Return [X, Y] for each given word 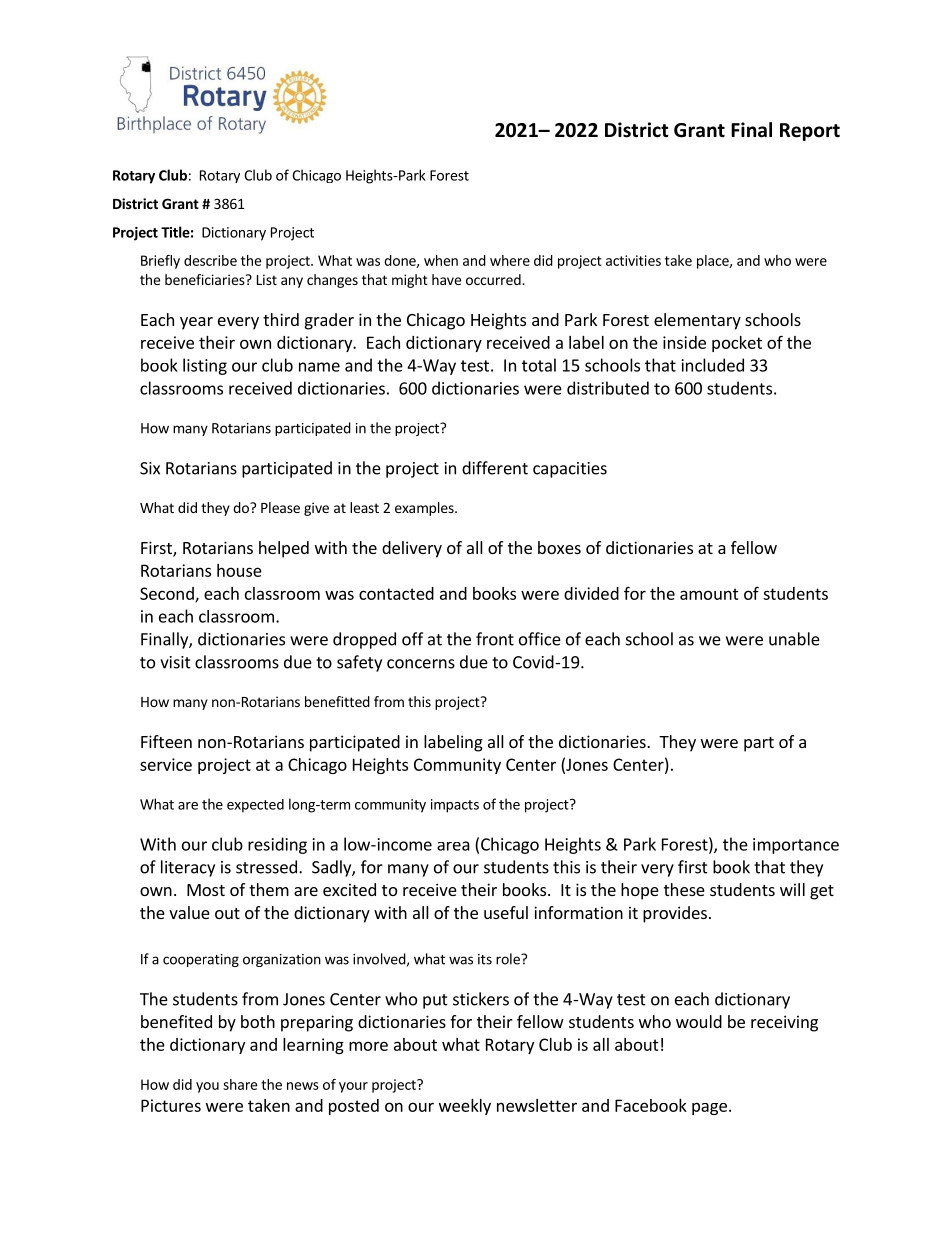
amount [709, 594]
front [495, 639]
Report [810, 132]
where [510, 260]
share [240, 1084]
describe [210, 260]
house [239, 570]
